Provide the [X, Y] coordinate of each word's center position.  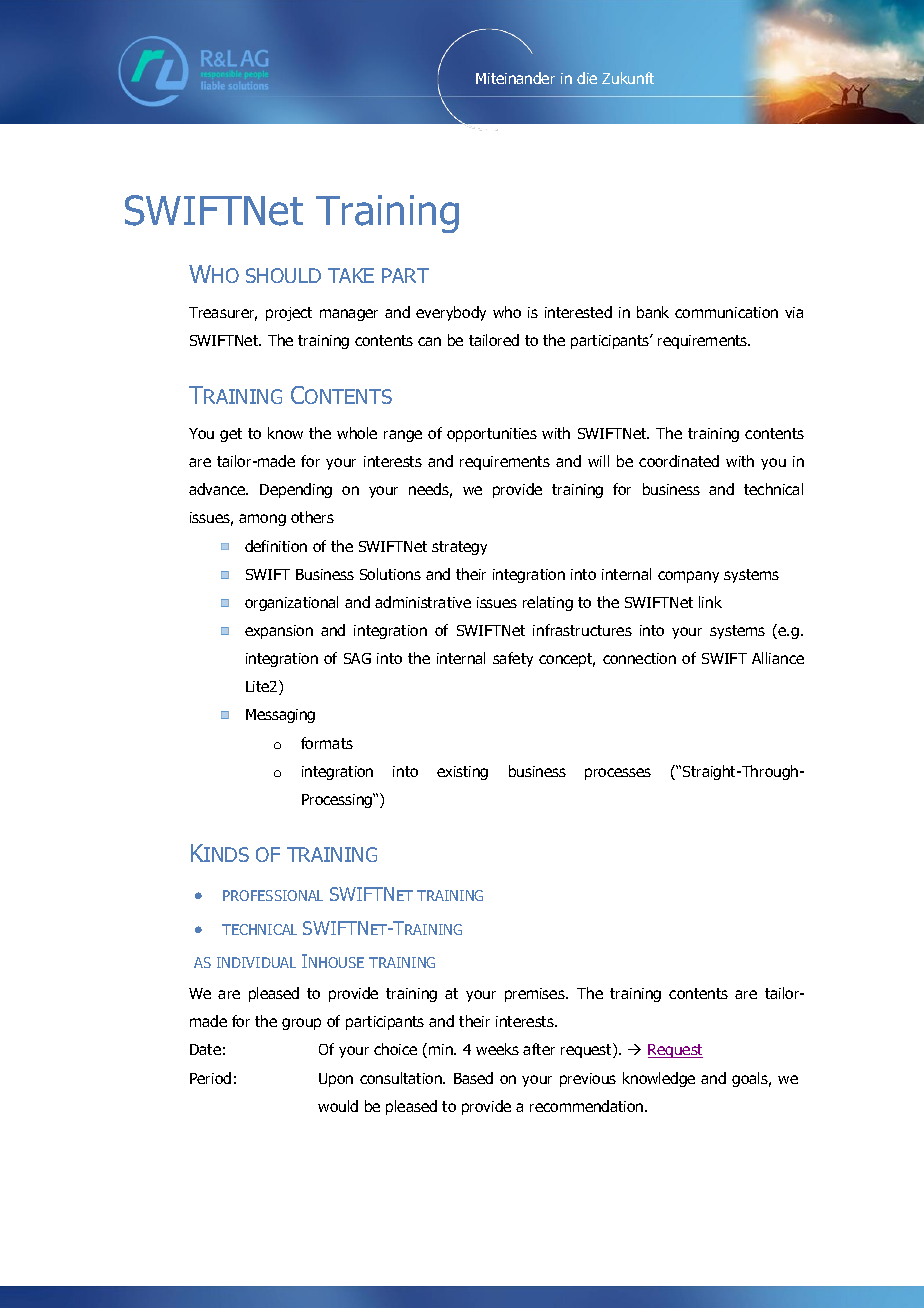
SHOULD [283, 275]
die [587, 78]
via [794, 312]
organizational [291, 603]
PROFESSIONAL [273, 895]
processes [618, 774]
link [710, 602]
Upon [336, 1080]
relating [548, 603]
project [289, 314]
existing [462, 773]
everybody [451, 313]
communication [726, 312]
